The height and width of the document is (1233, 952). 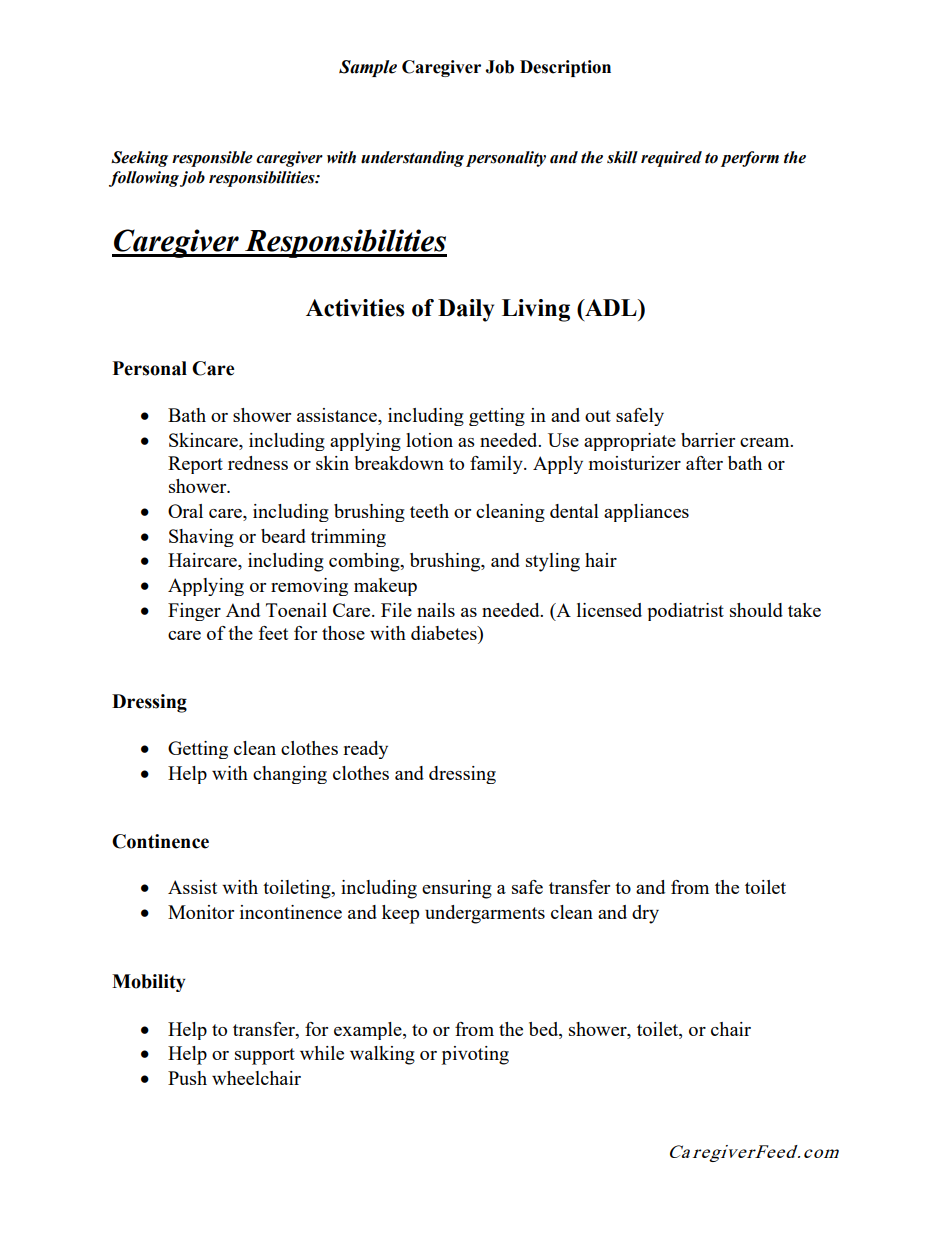 What do you see at coordinates (466, 310) in the document?
I see `Daily` at bounding box center [466, 310].
